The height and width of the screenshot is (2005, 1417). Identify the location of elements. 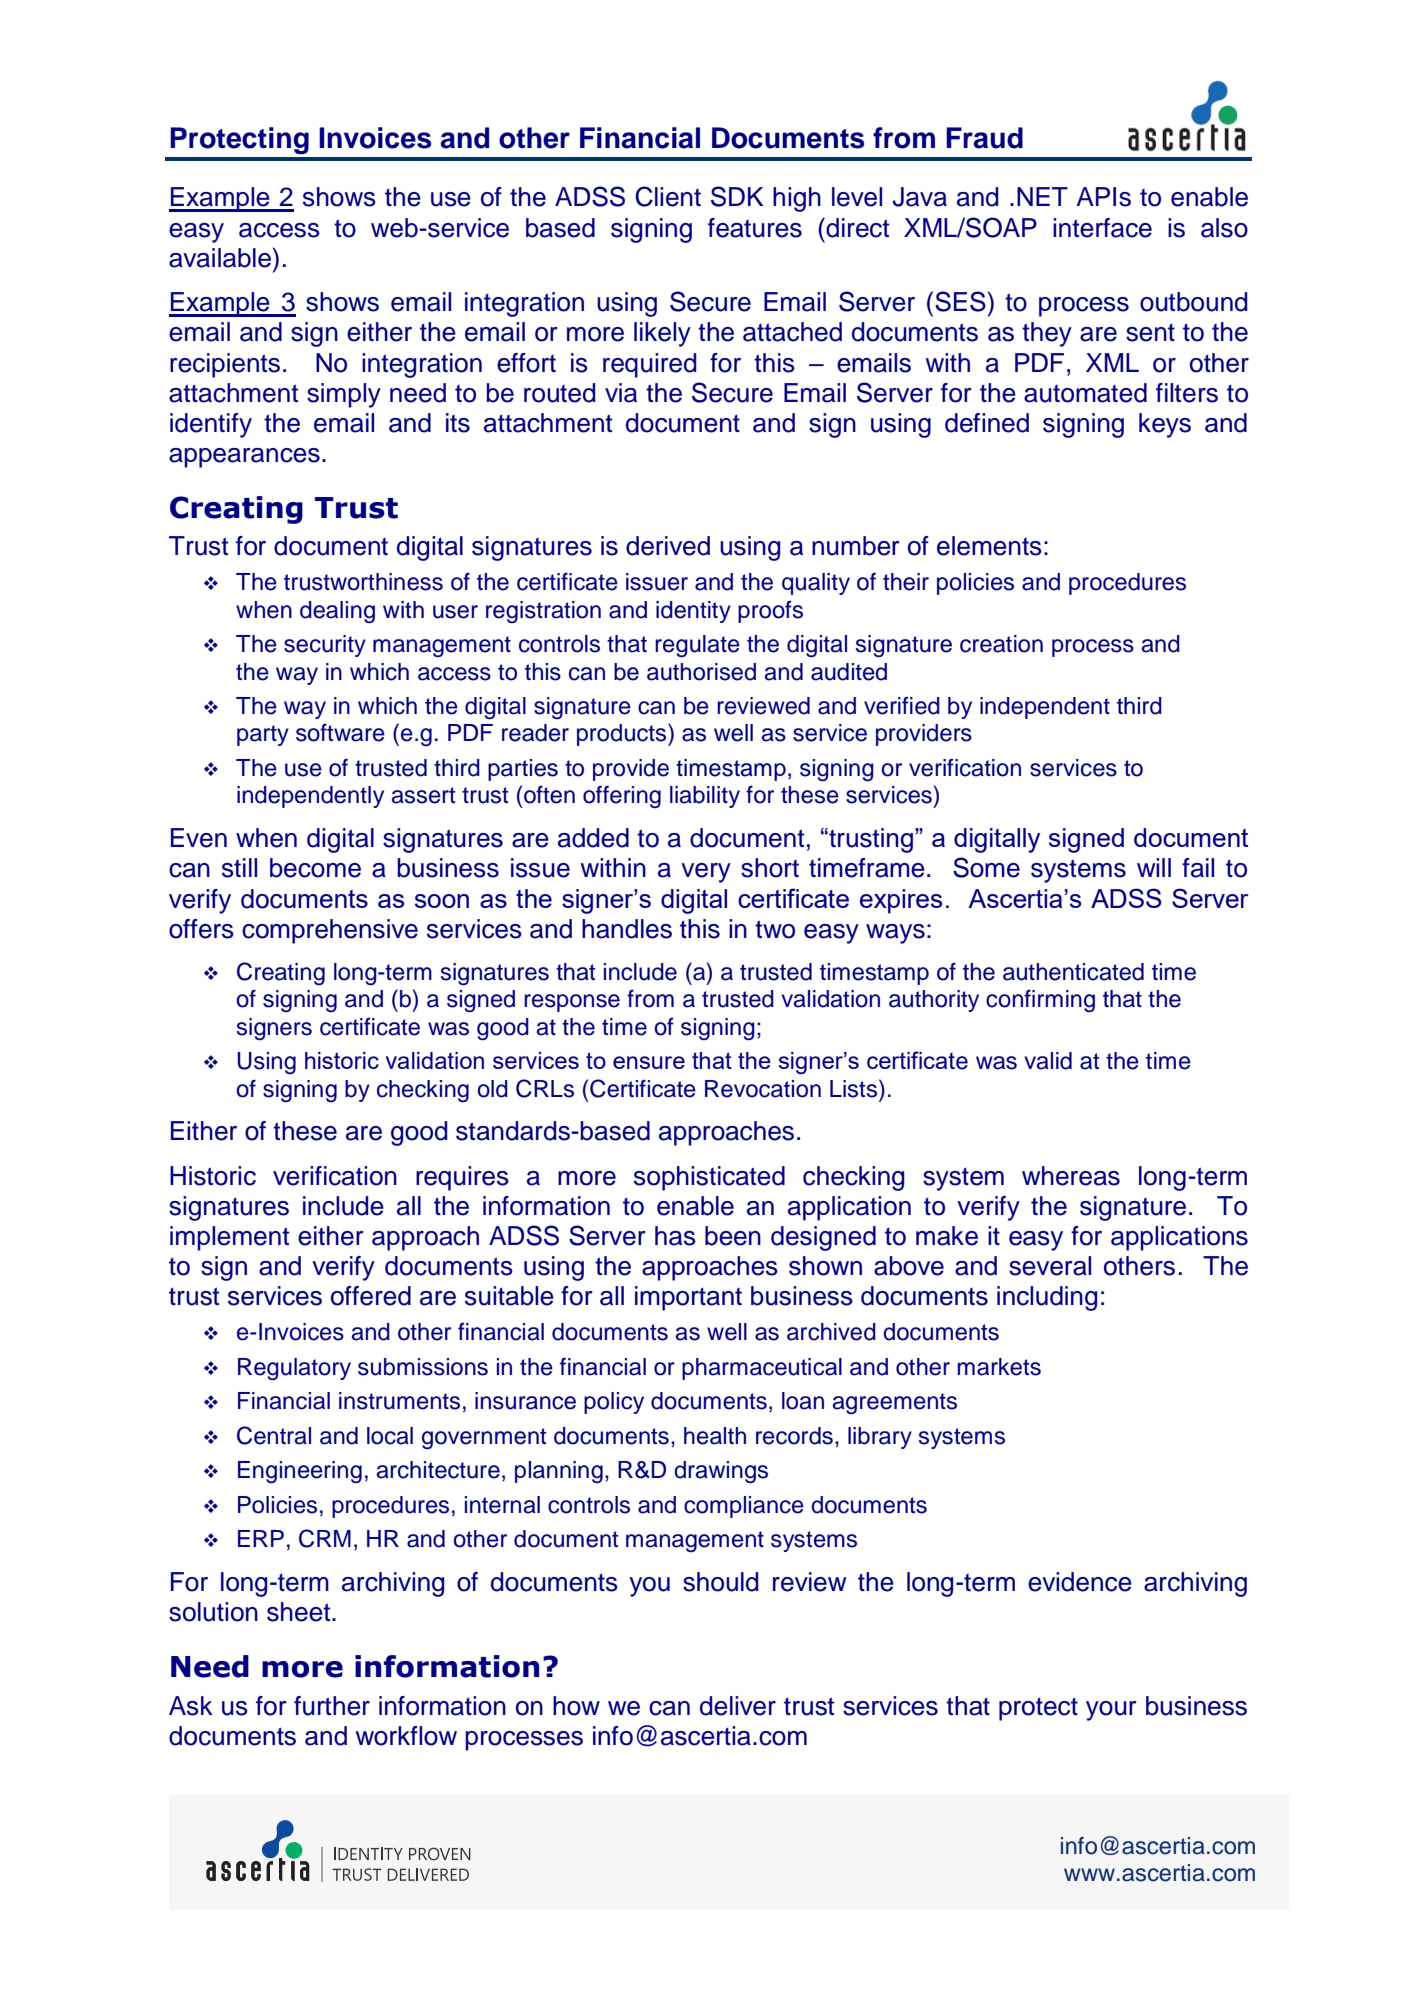
(989, 546).
